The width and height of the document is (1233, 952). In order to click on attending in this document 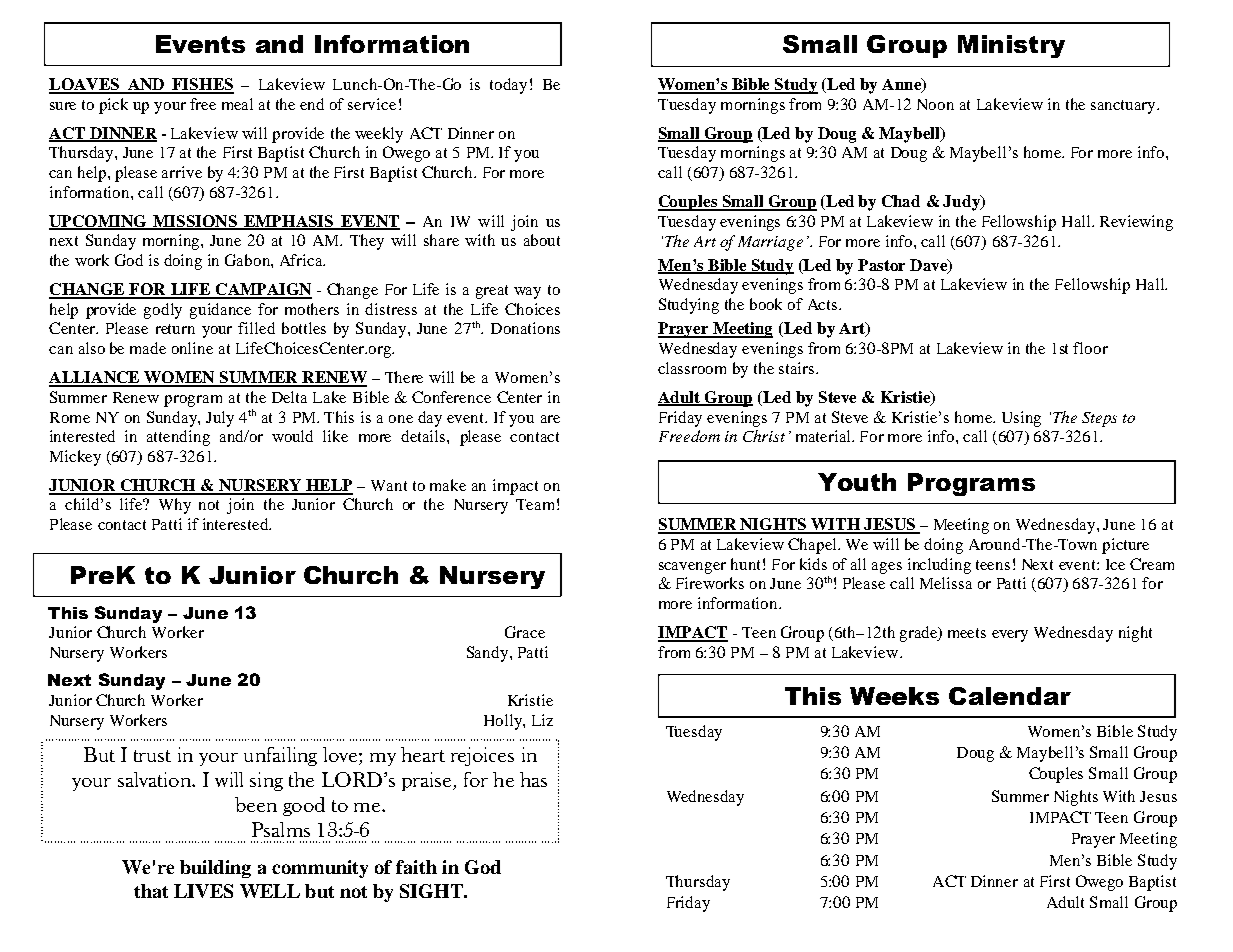, I will do `click(178, 438)`.
